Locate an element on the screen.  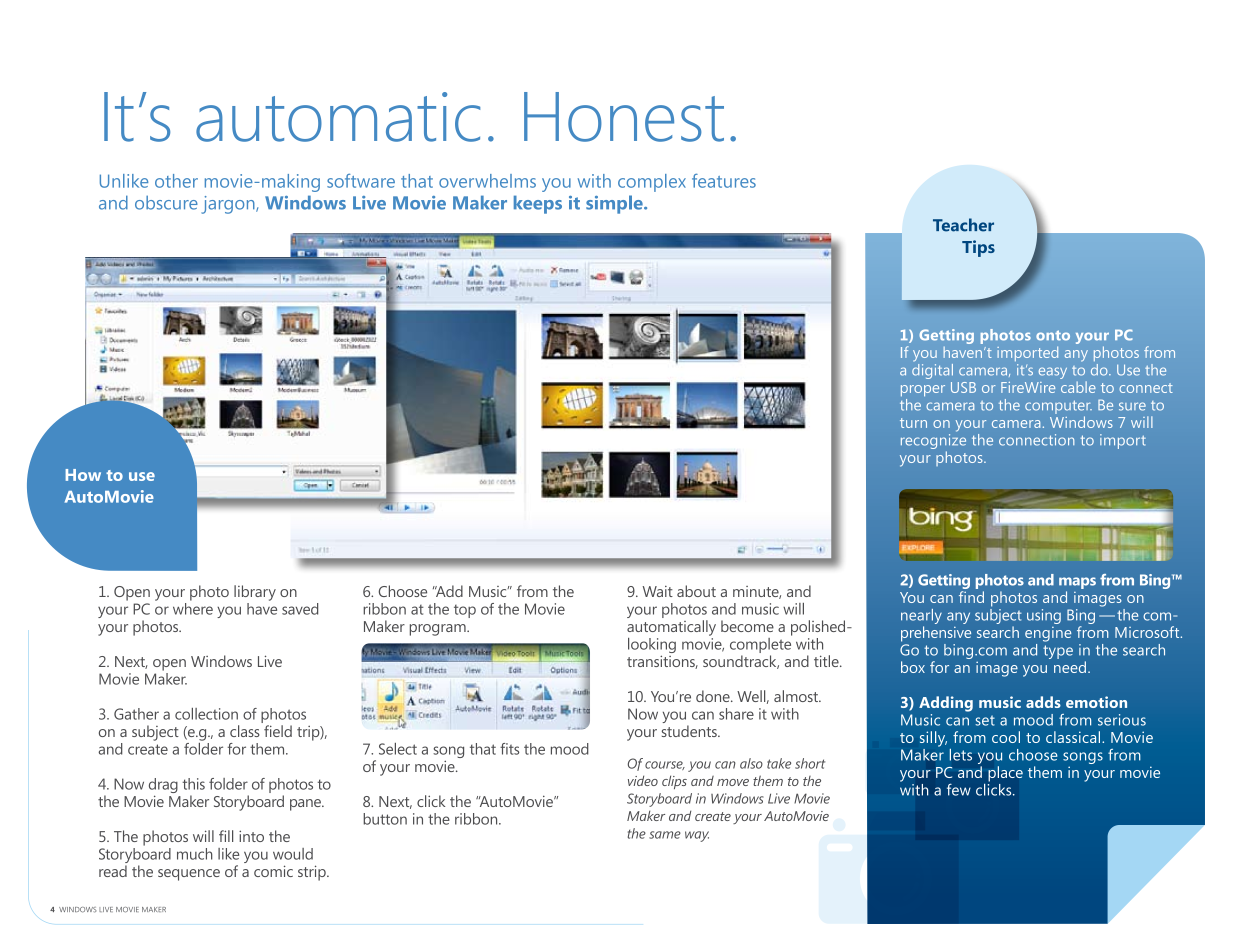
much is located at coordinates (195, 854).
